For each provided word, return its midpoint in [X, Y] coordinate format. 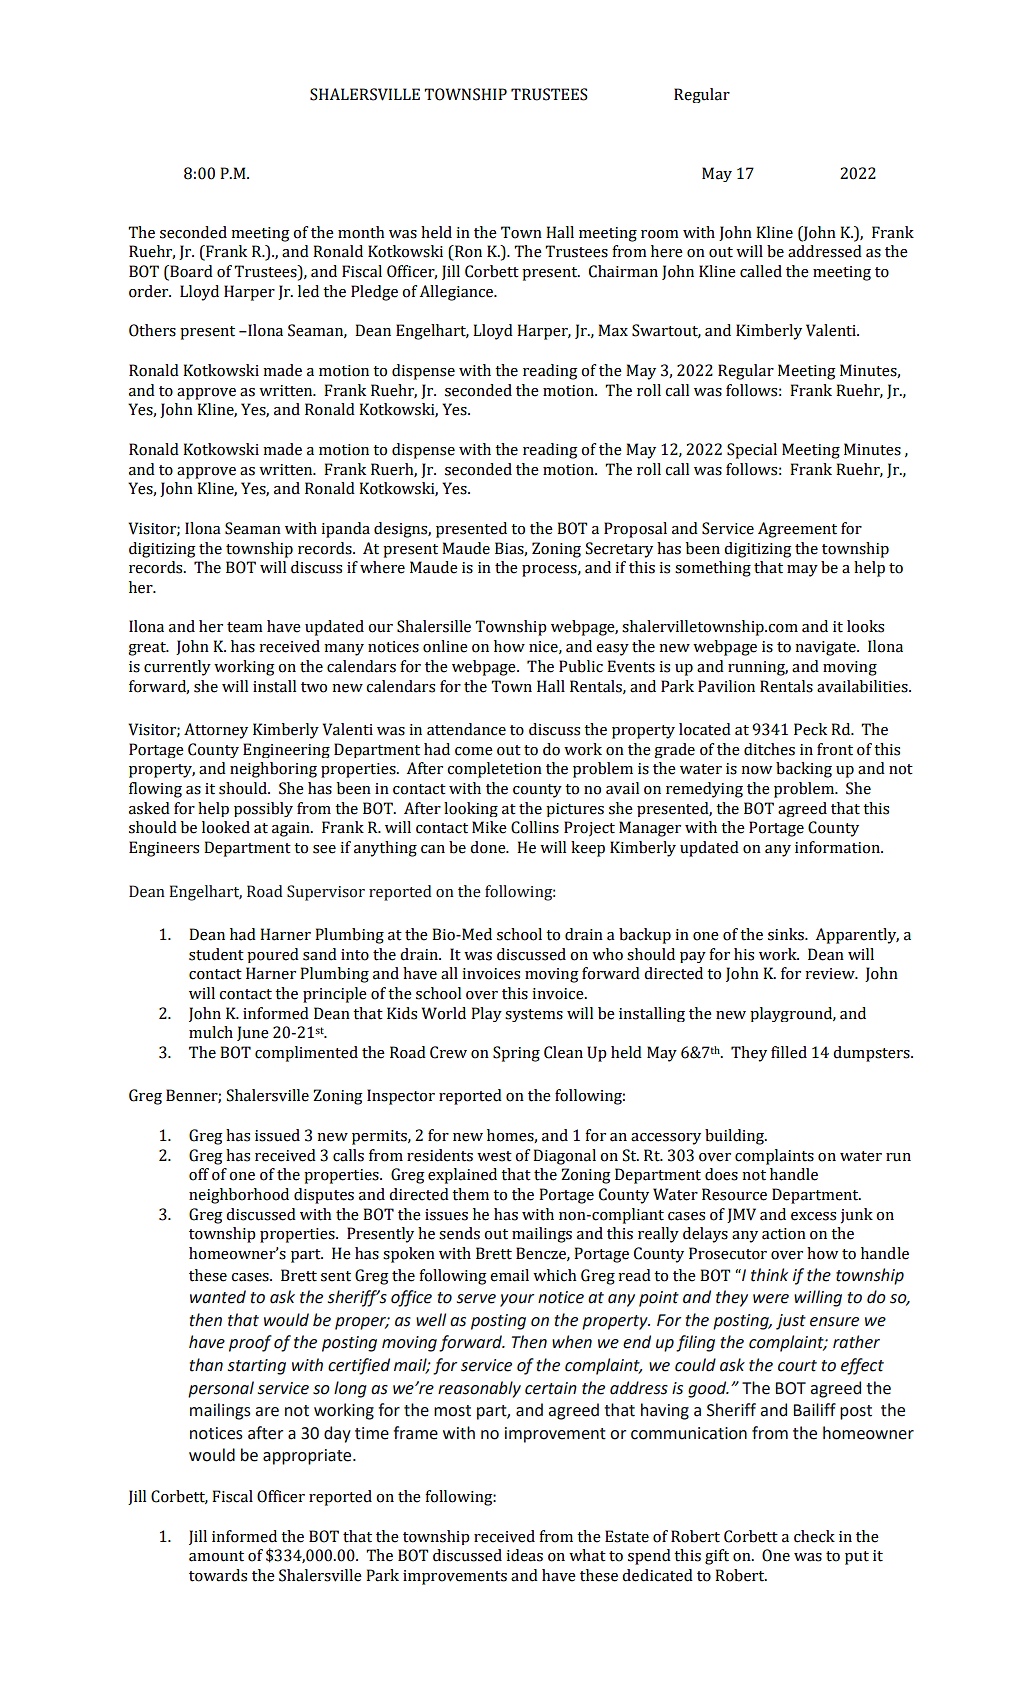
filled [789, 1052]
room [660, 234]
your [517, 1300]
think [769, 1275]
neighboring [273, 770]
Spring [516, 1054]
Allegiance [458, 293]
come [474, 751]
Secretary [619, 550]
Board [190, 272]
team [245, 627]
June [253, 1033]
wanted [218, 1297]
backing [804, 770]
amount [216, 1556]
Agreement [797, 530]
